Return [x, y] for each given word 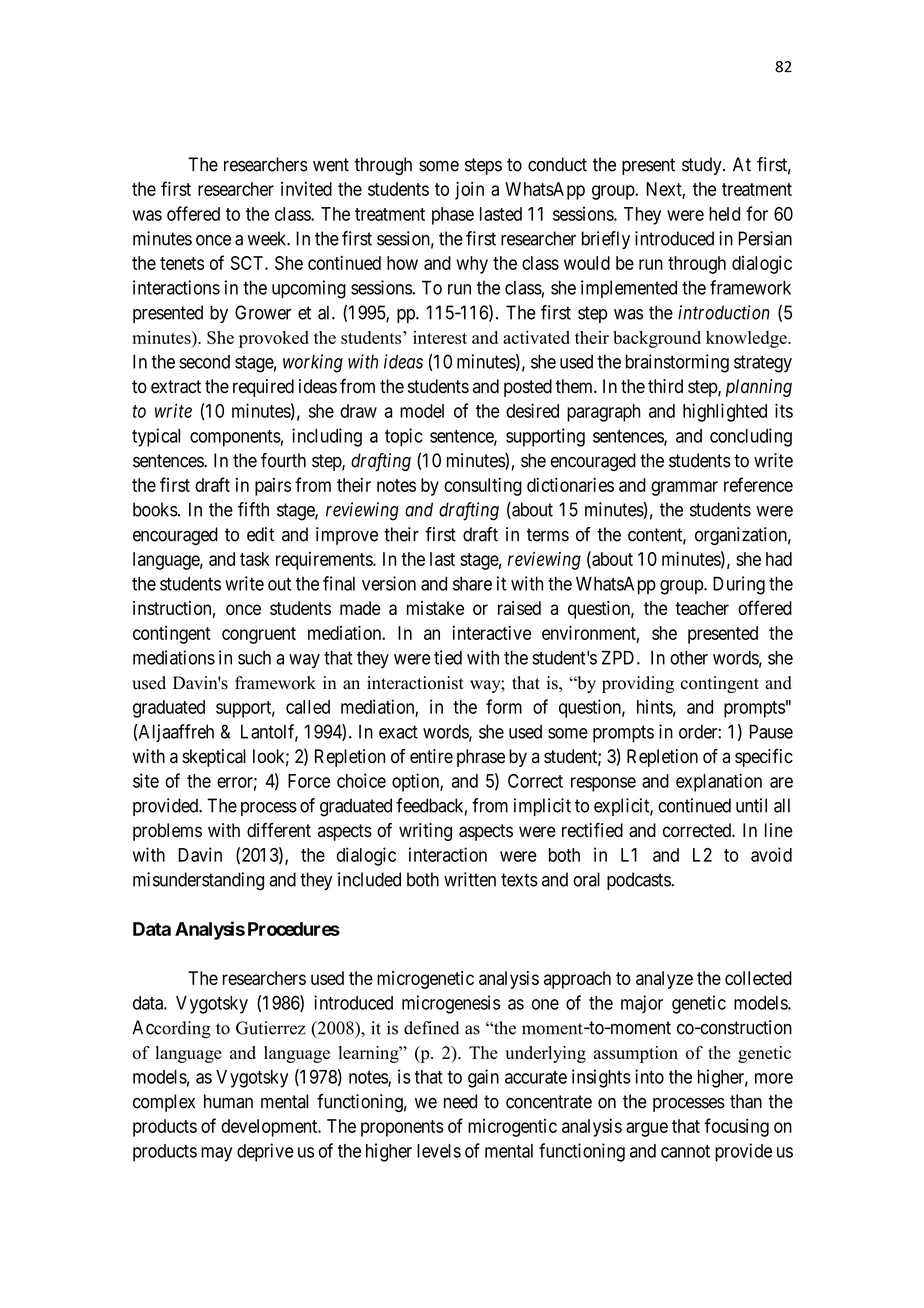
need [460, 1101]
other [689, 657]
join [469, 190]
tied [448, 657]
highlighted [725, 412]
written [470, 879]
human [228, 1101]
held [724, 214]
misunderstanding [198, 881]
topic [404, 437]
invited [306, 189]
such [254, 657]
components [235, 438]
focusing [736, 1127]
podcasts [639, 881]
